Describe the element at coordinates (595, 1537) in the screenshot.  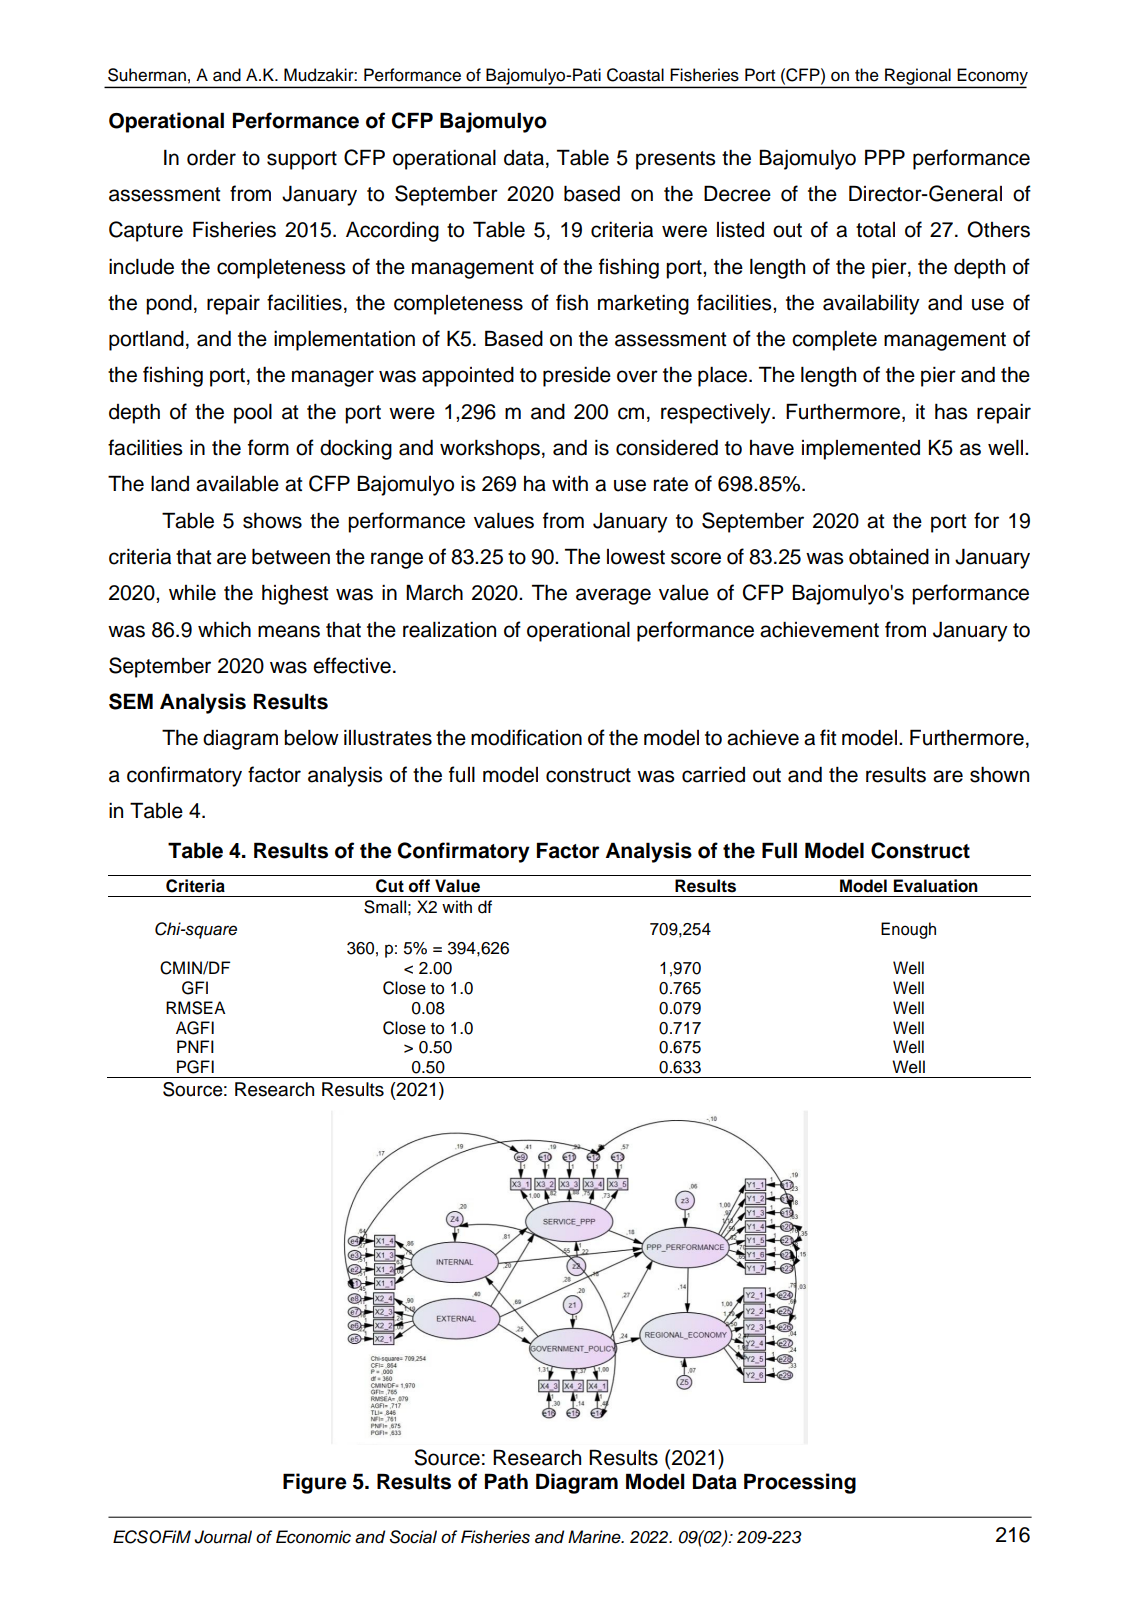
I see `Marine` at that location.
